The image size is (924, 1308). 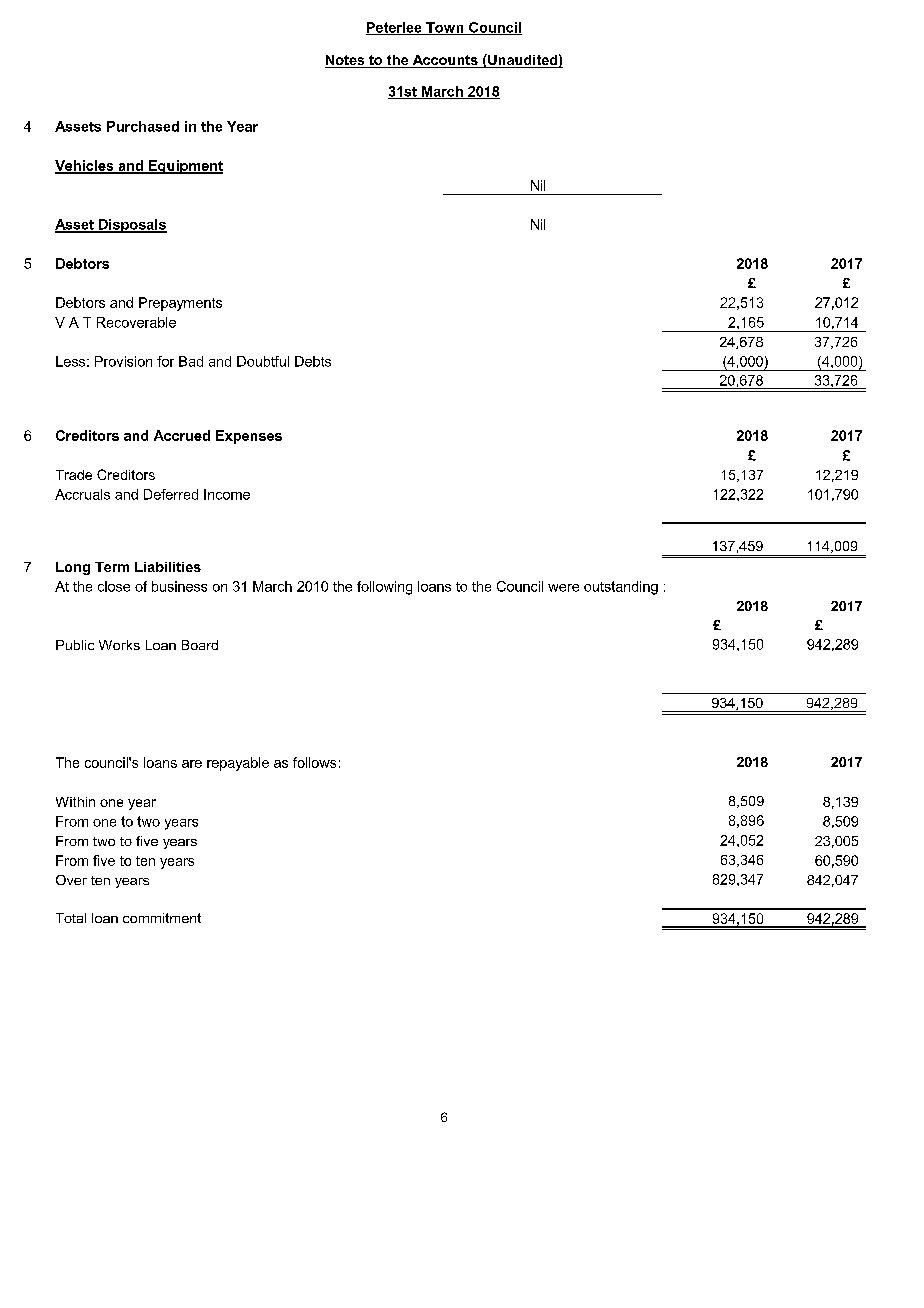 I want to click on Purchased, so click(x=143, y=126).
